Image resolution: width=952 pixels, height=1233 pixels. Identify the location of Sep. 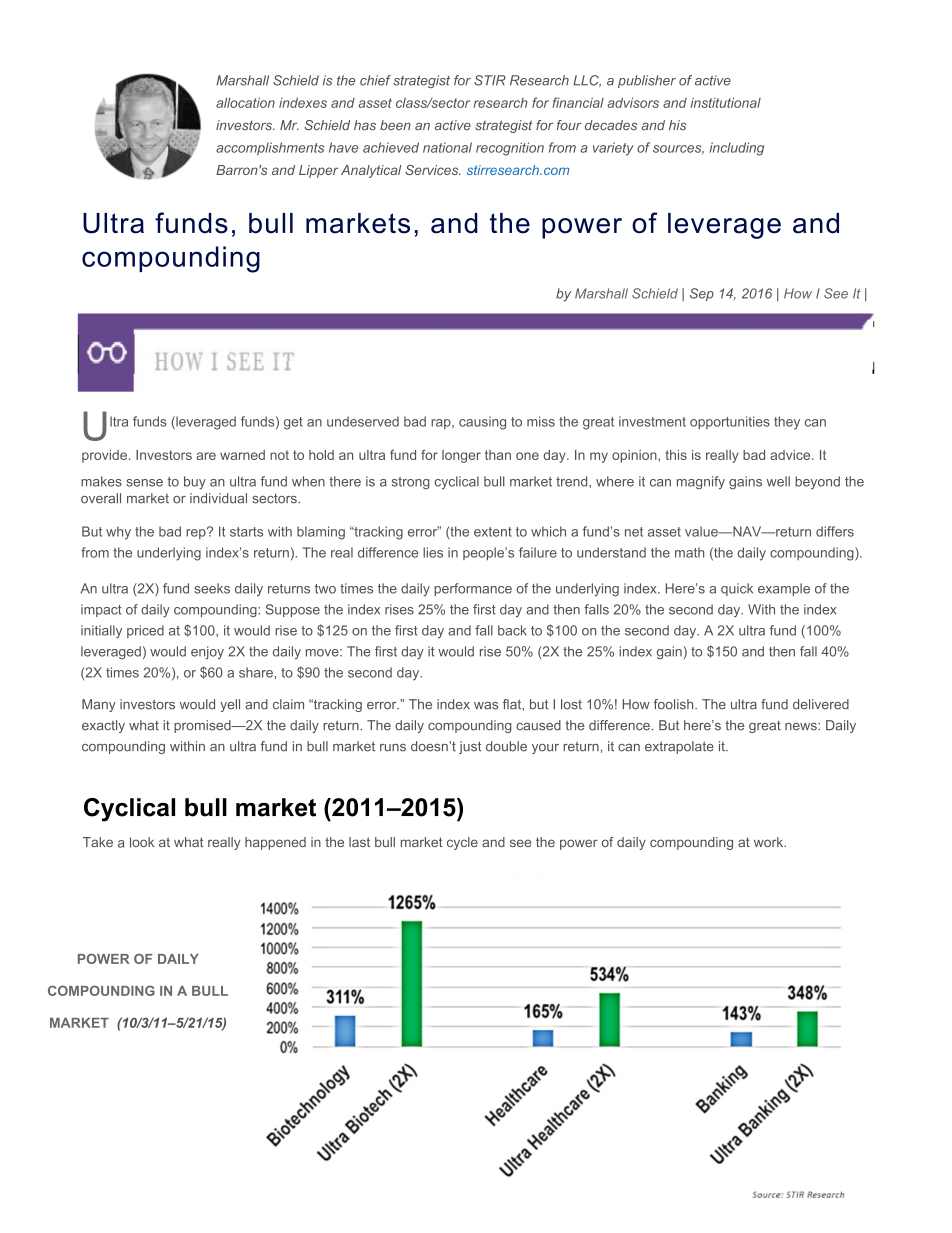
(702, 294).
